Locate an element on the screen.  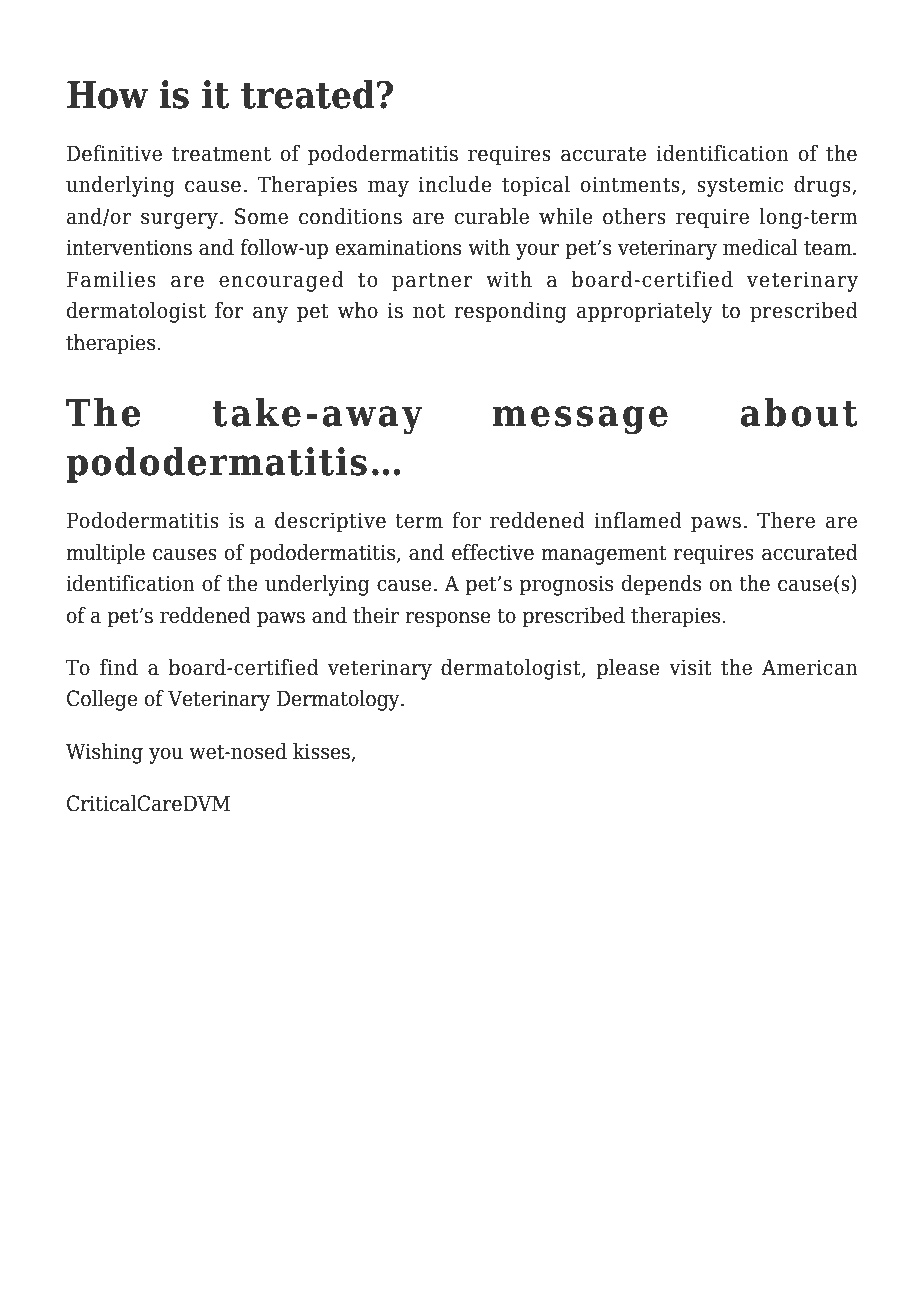
any is located at coordinates (270, 315).
